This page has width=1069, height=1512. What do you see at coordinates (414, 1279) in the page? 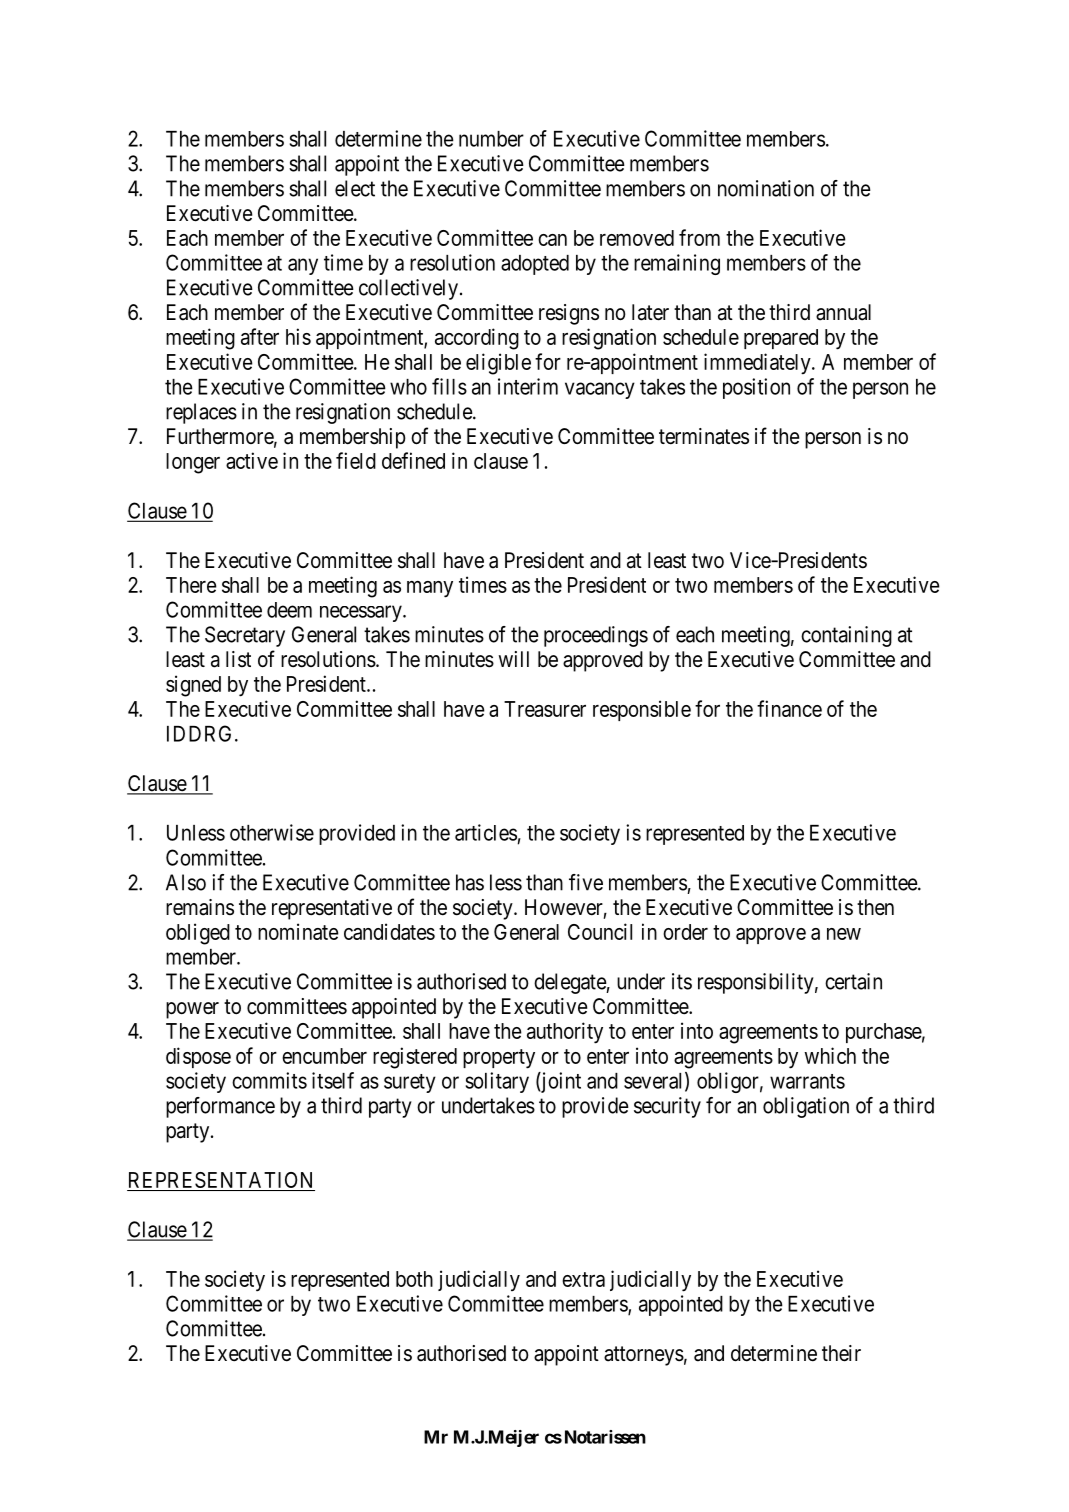
I see `both` at bounding box center [414, 1279].
